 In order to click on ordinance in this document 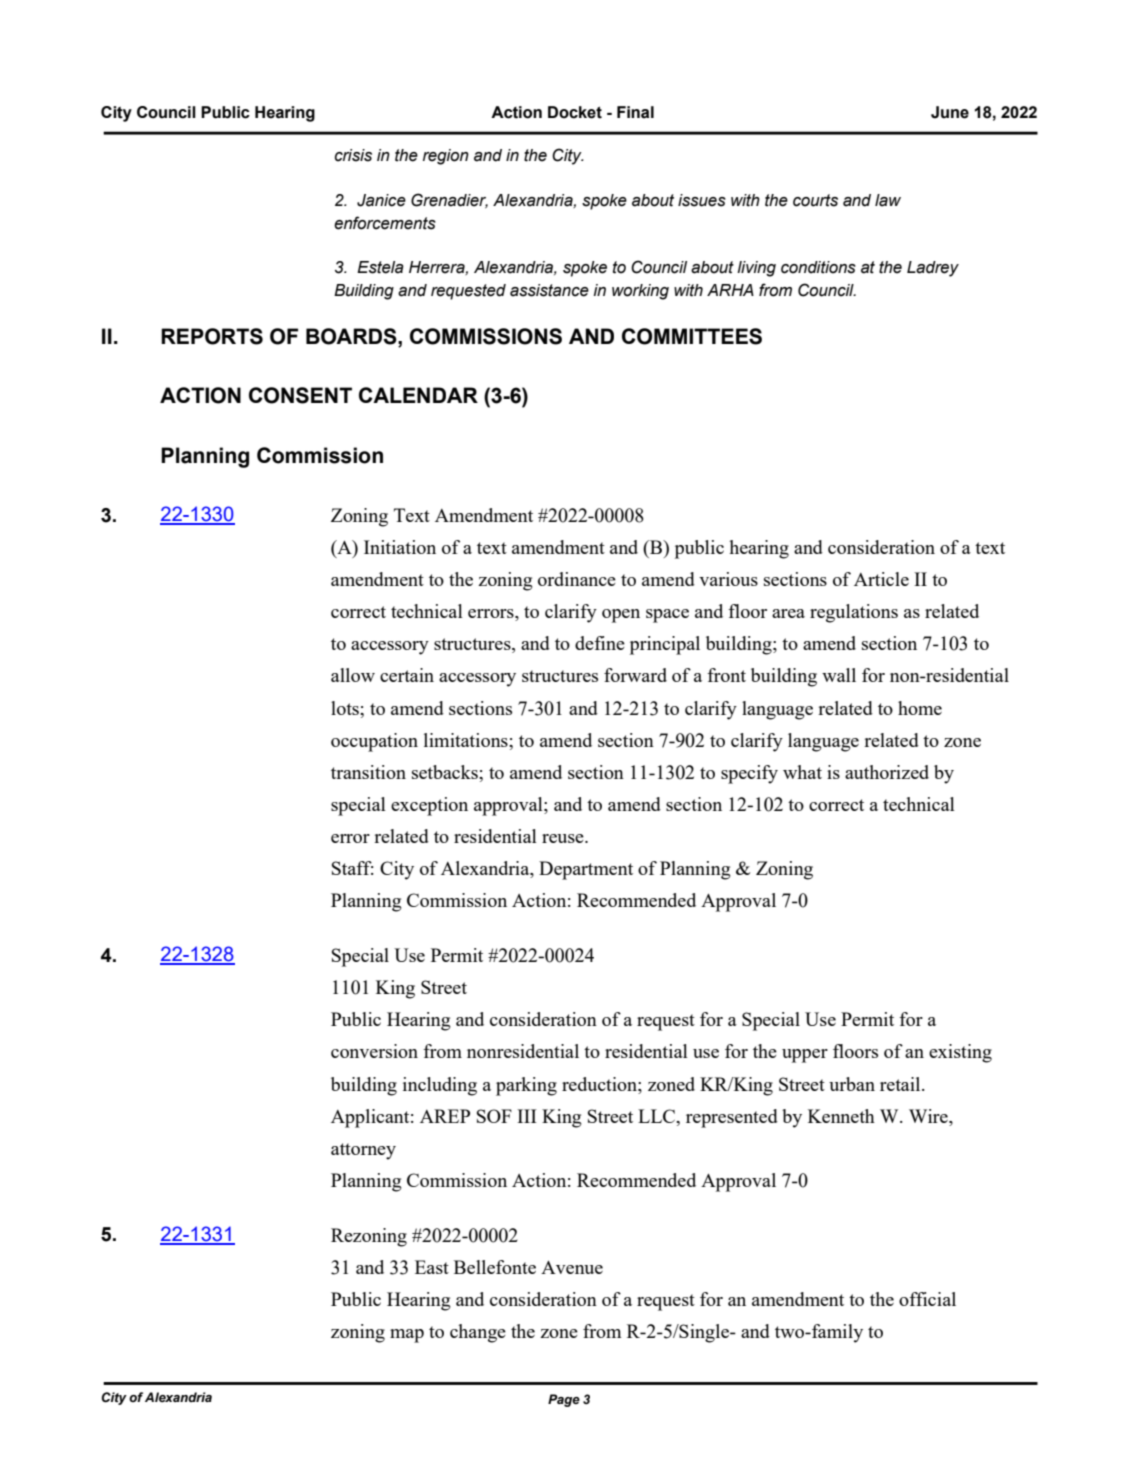, I will do `click(577, 579)`.
